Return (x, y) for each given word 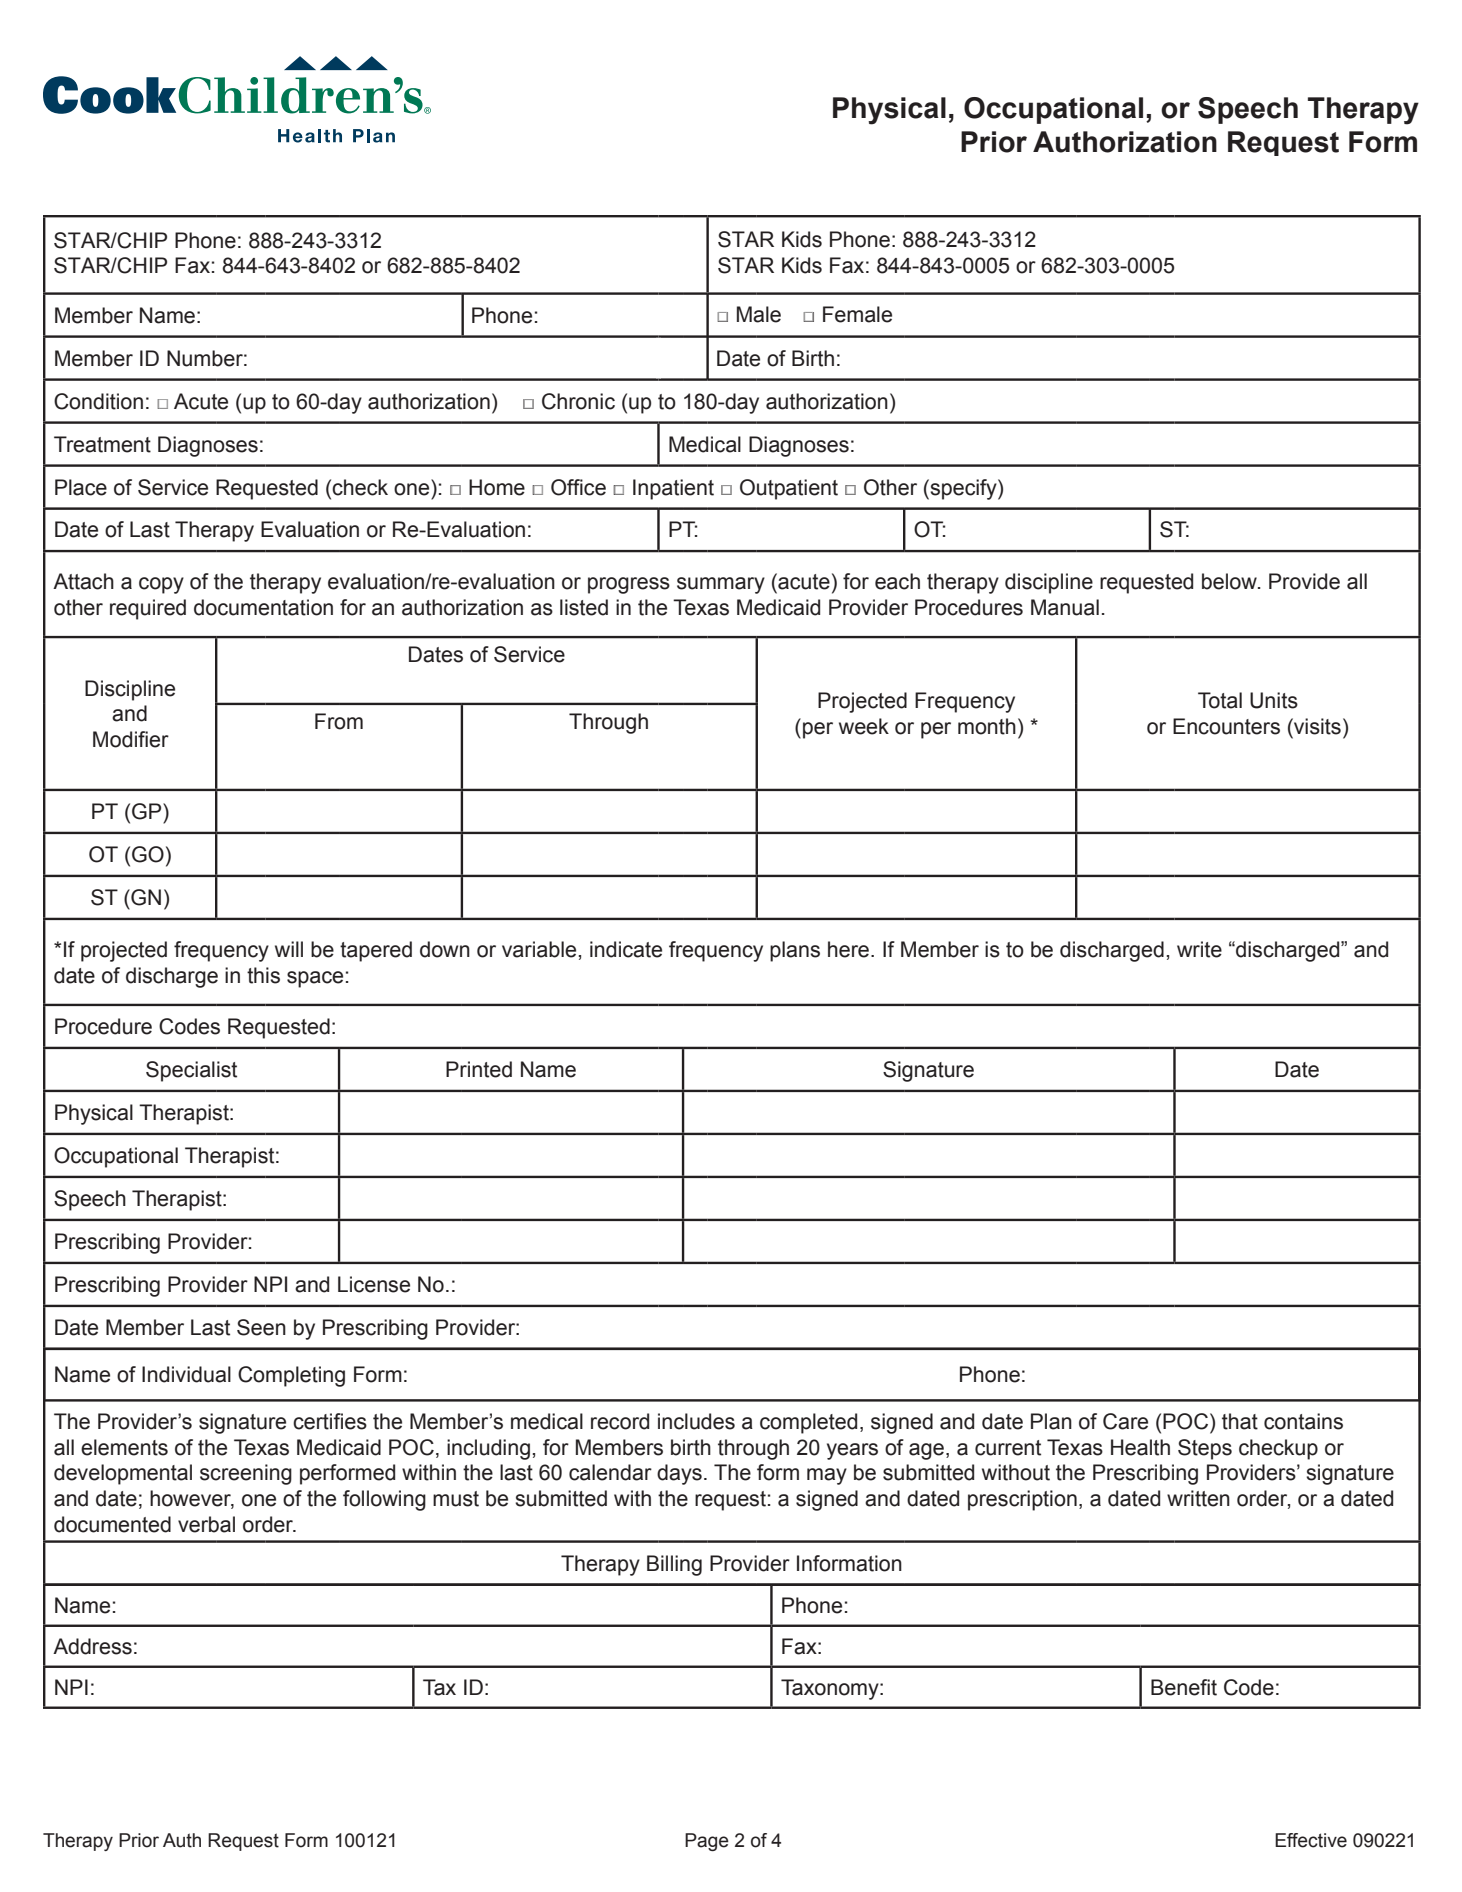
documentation (263, 607)
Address (92, 1646)
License (374, 1284)
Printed (479, 1069)
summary (721, 585)
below (1230, 581)
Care (1125, 1421)
